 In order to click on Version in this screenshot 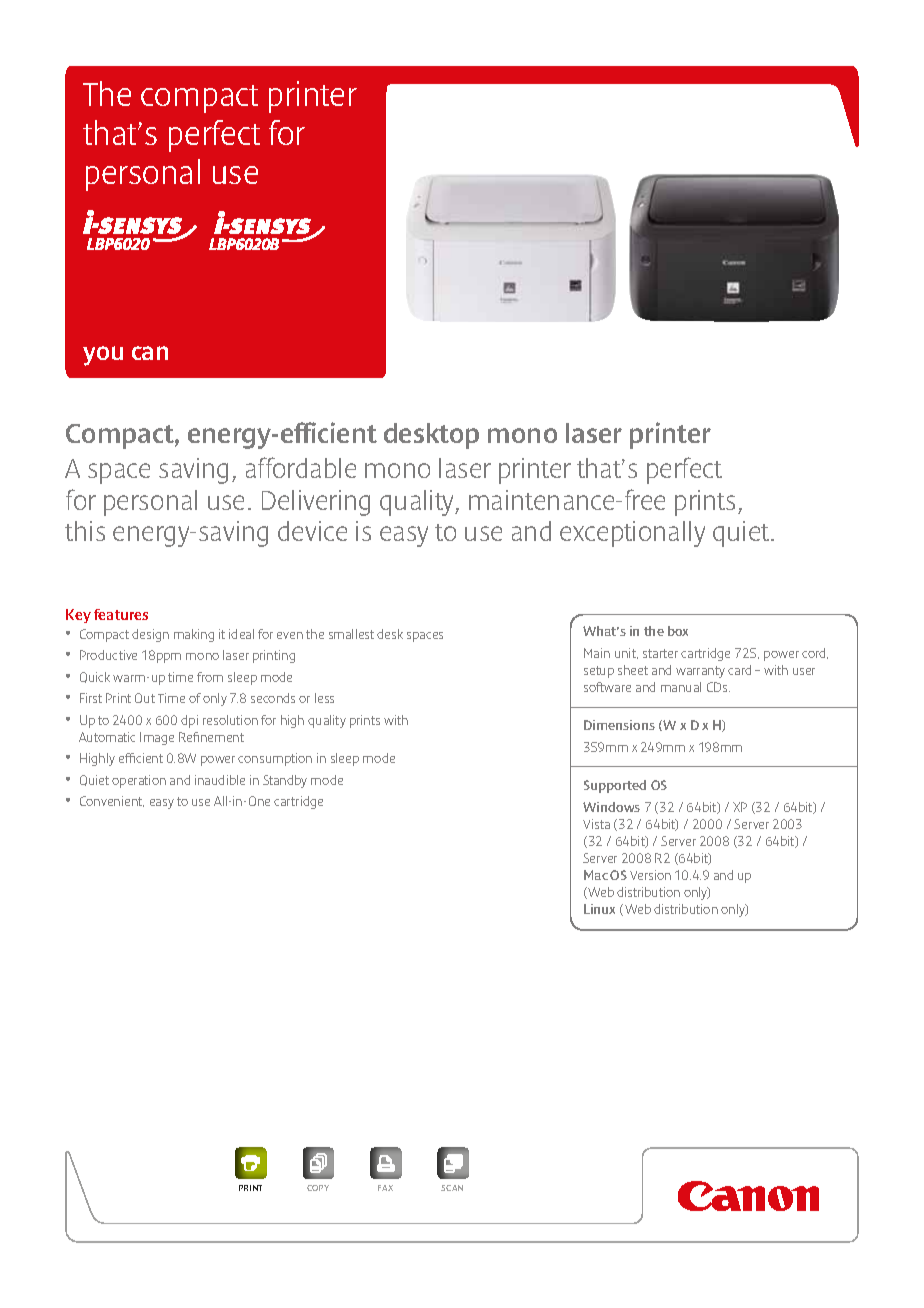, I will do `click(650, 875)`.
